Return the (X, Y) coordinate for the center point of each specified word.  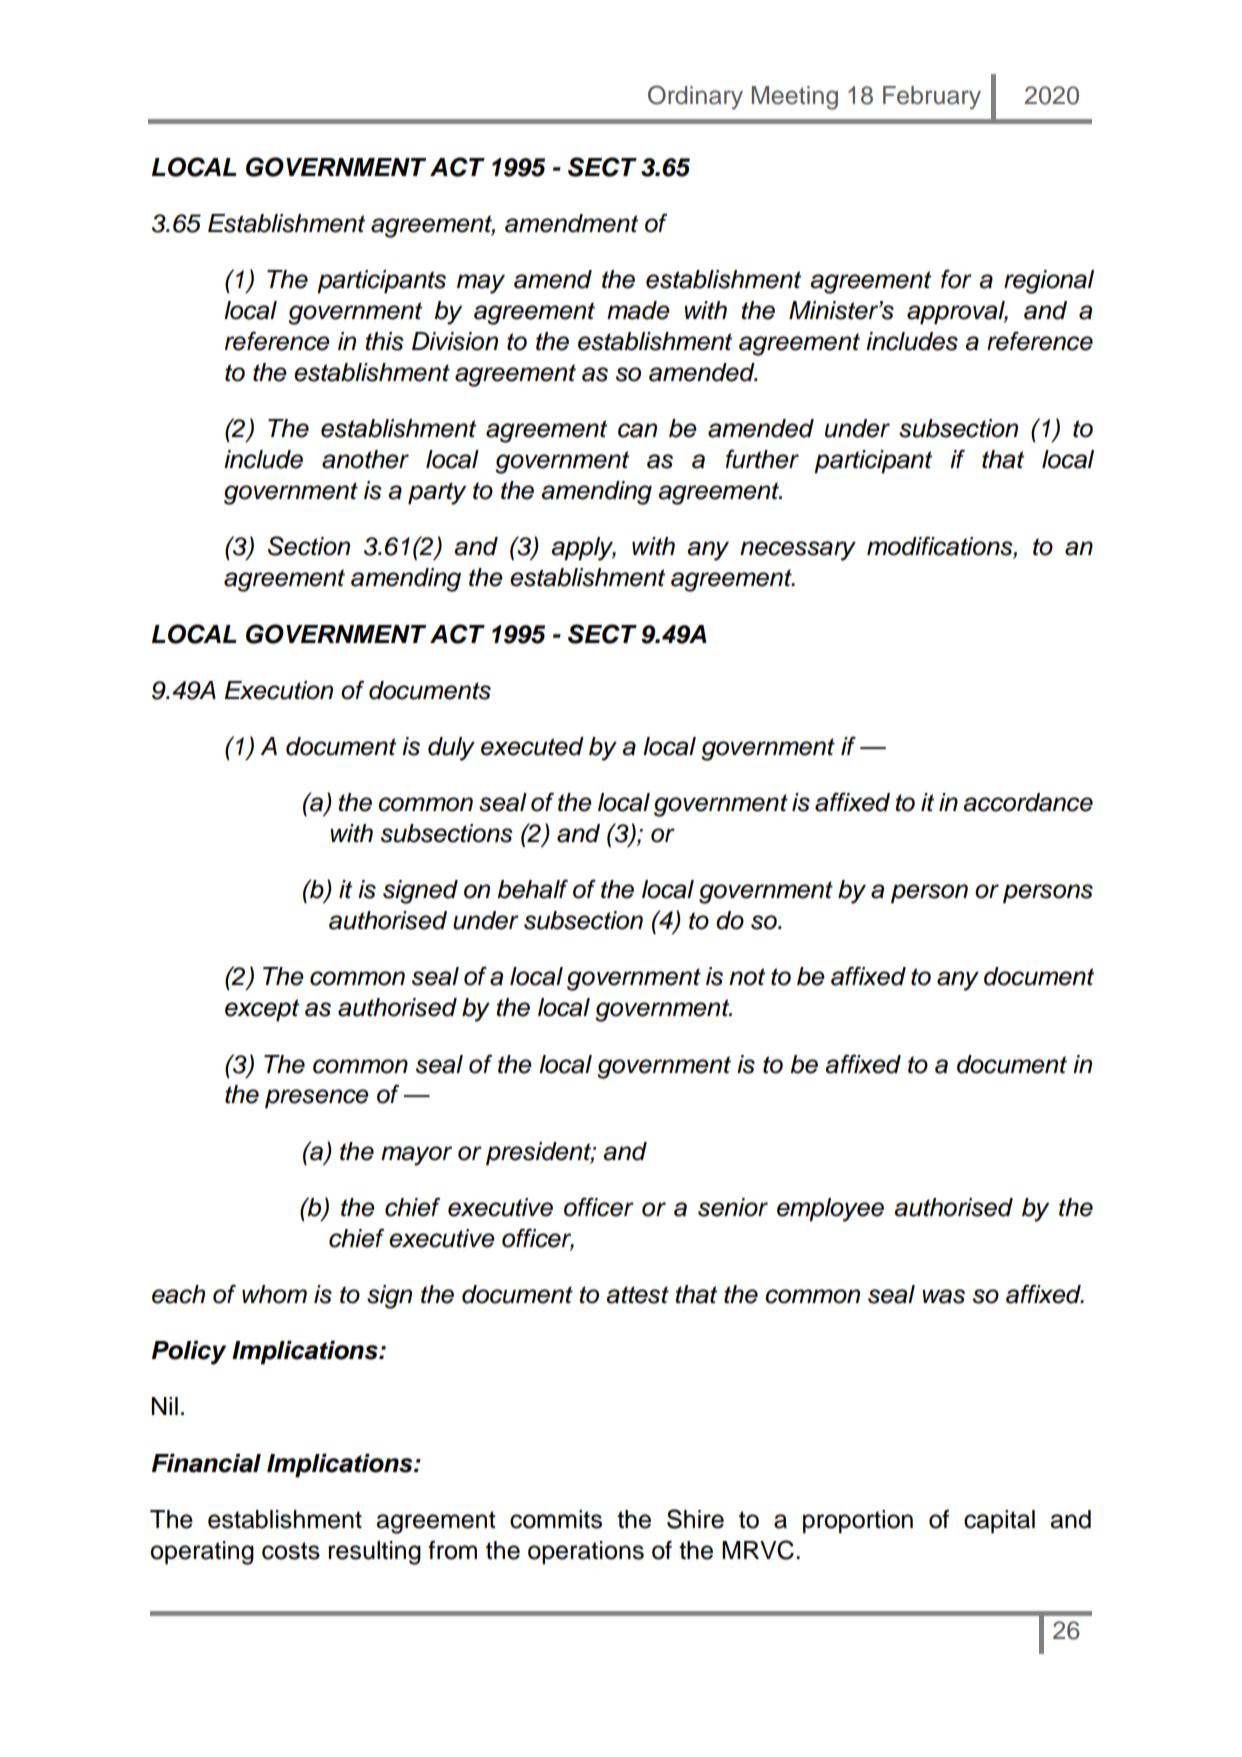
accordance (1028, 802)
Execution (279, 690)
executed (532, 746)
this (384, 341)
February (932, 98)
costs (291, 1551)
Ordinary (695, 97)
